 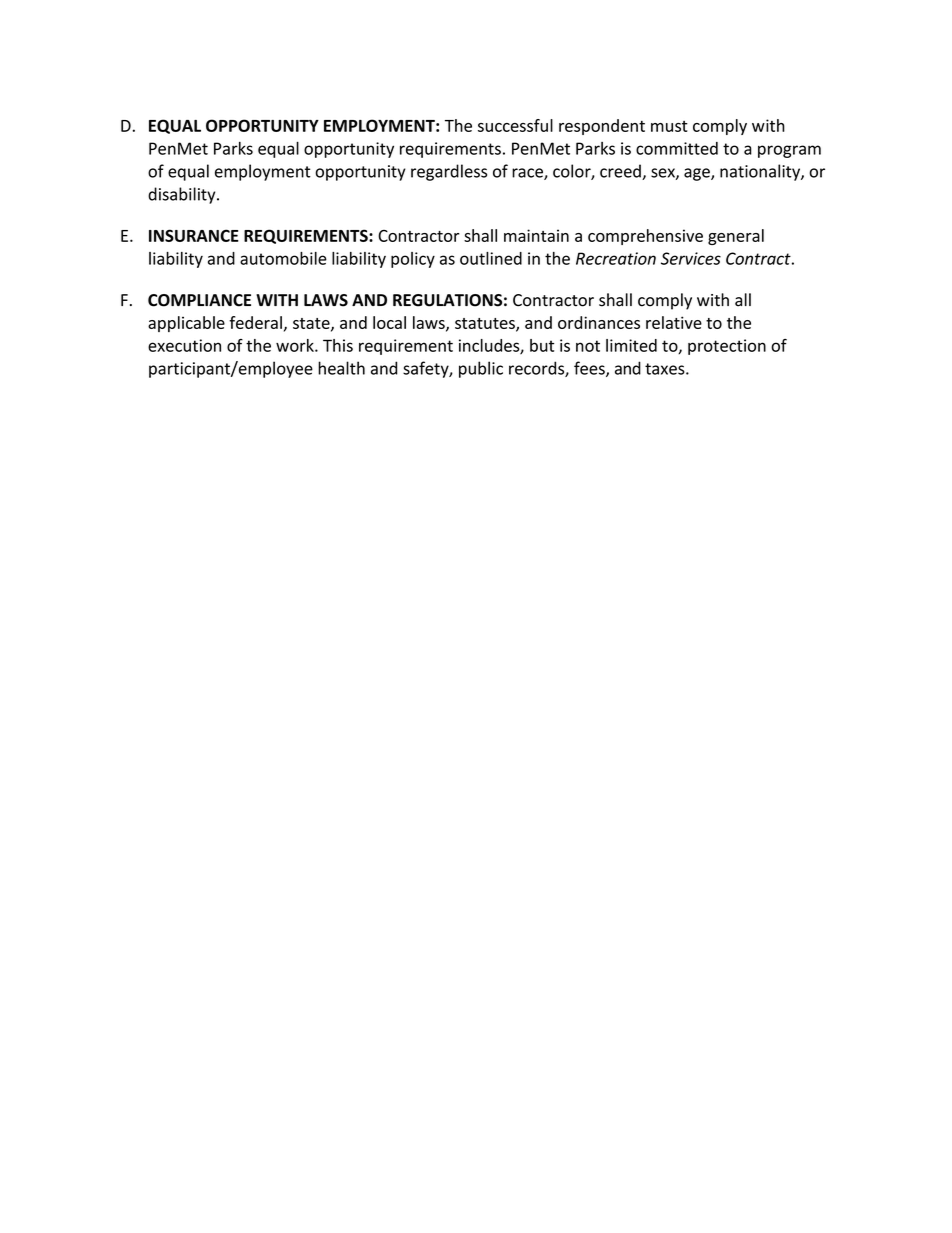 I want to click on public, so click(x=481, y=369).
